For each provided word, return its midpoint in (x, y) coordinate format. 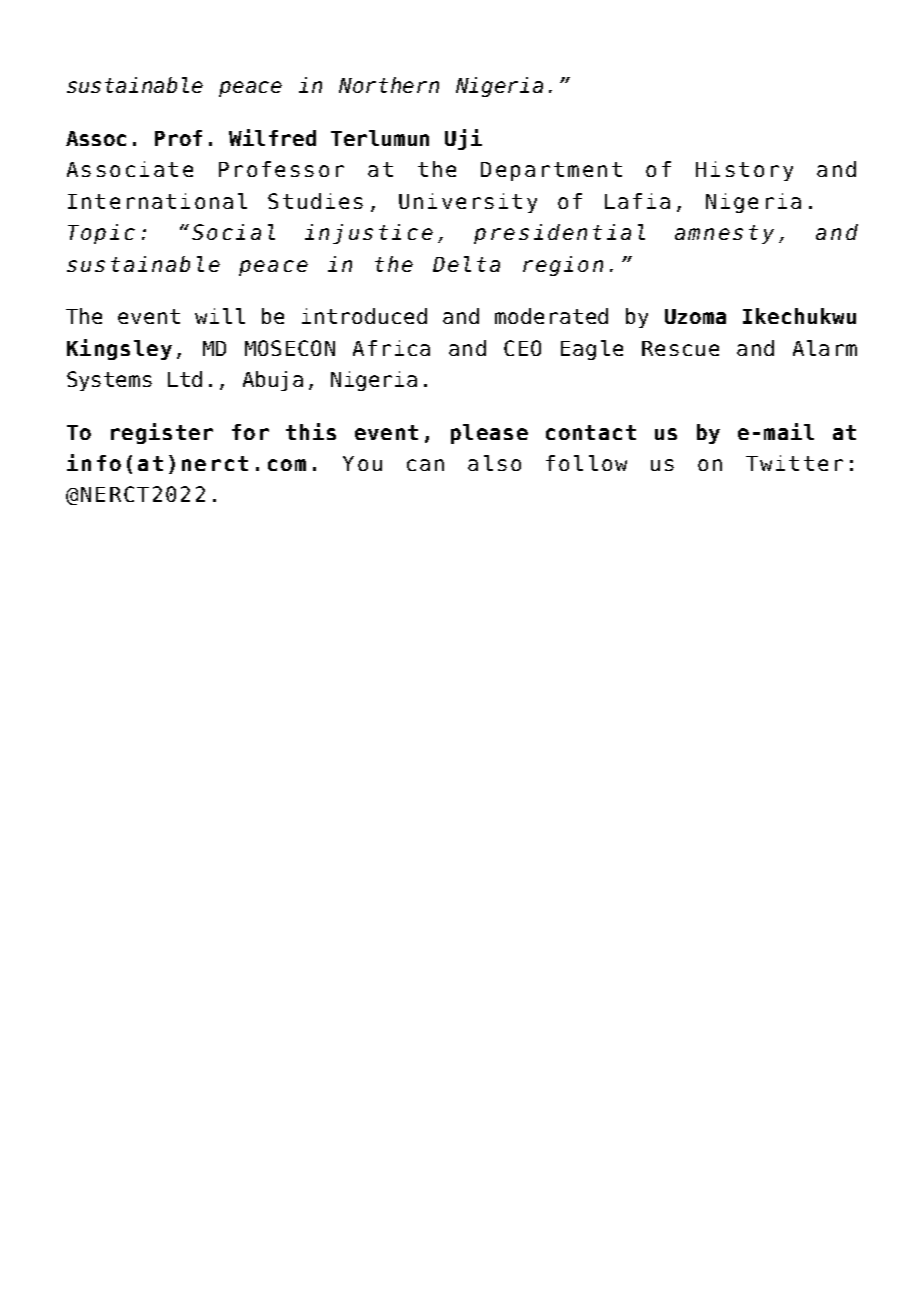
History (744, 171)
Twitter (794, 463)
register (162, 433)
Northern (389, 85)
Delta (466, 264)
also (494, 463)
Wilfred (272, 137)
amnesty (724, 234)
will (220, 316)
